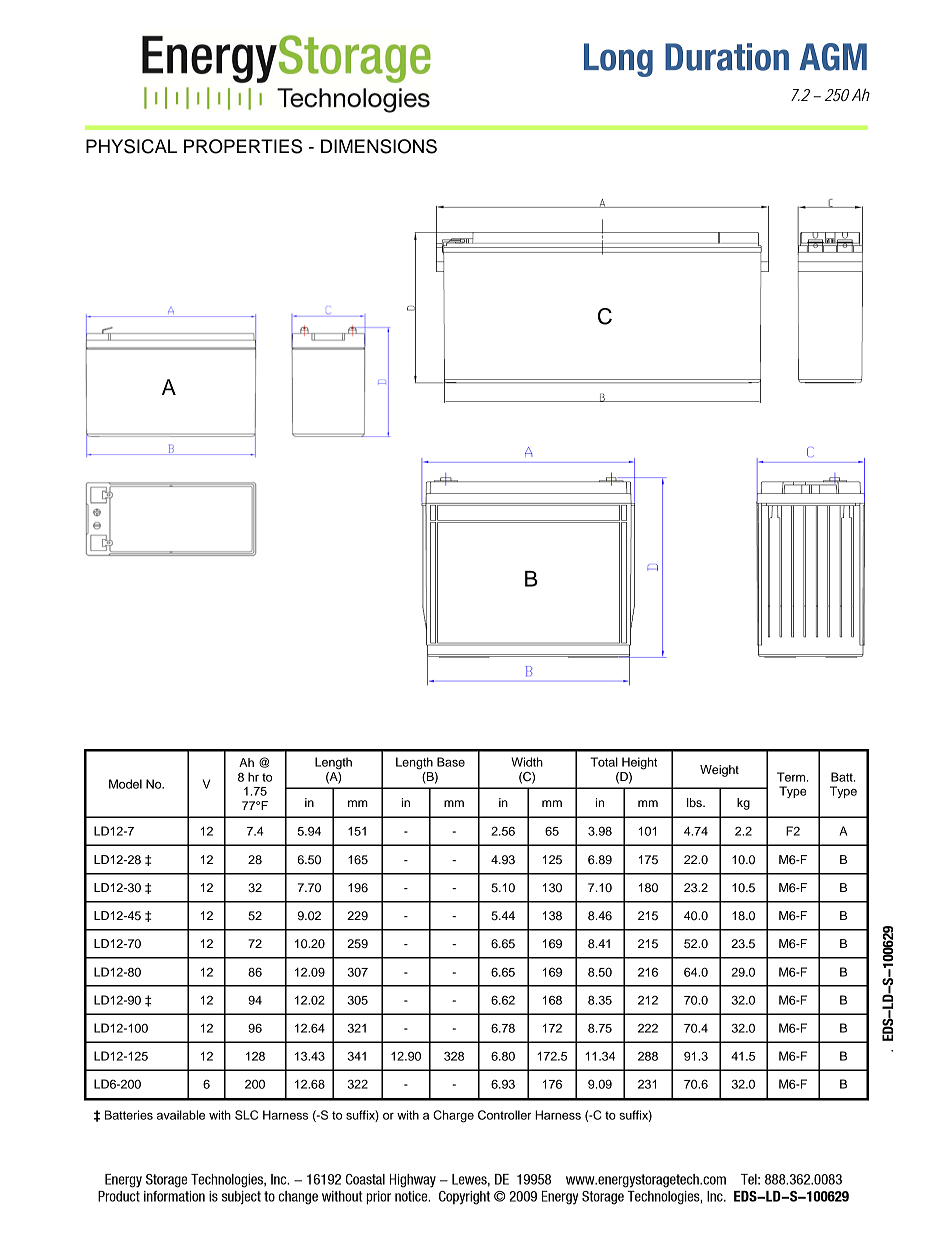 This page has width=952, height=1233. What do you see at coordinates (243, 146) in the page?
I see `PROPERTIES` at bounding box center [243, 146].
